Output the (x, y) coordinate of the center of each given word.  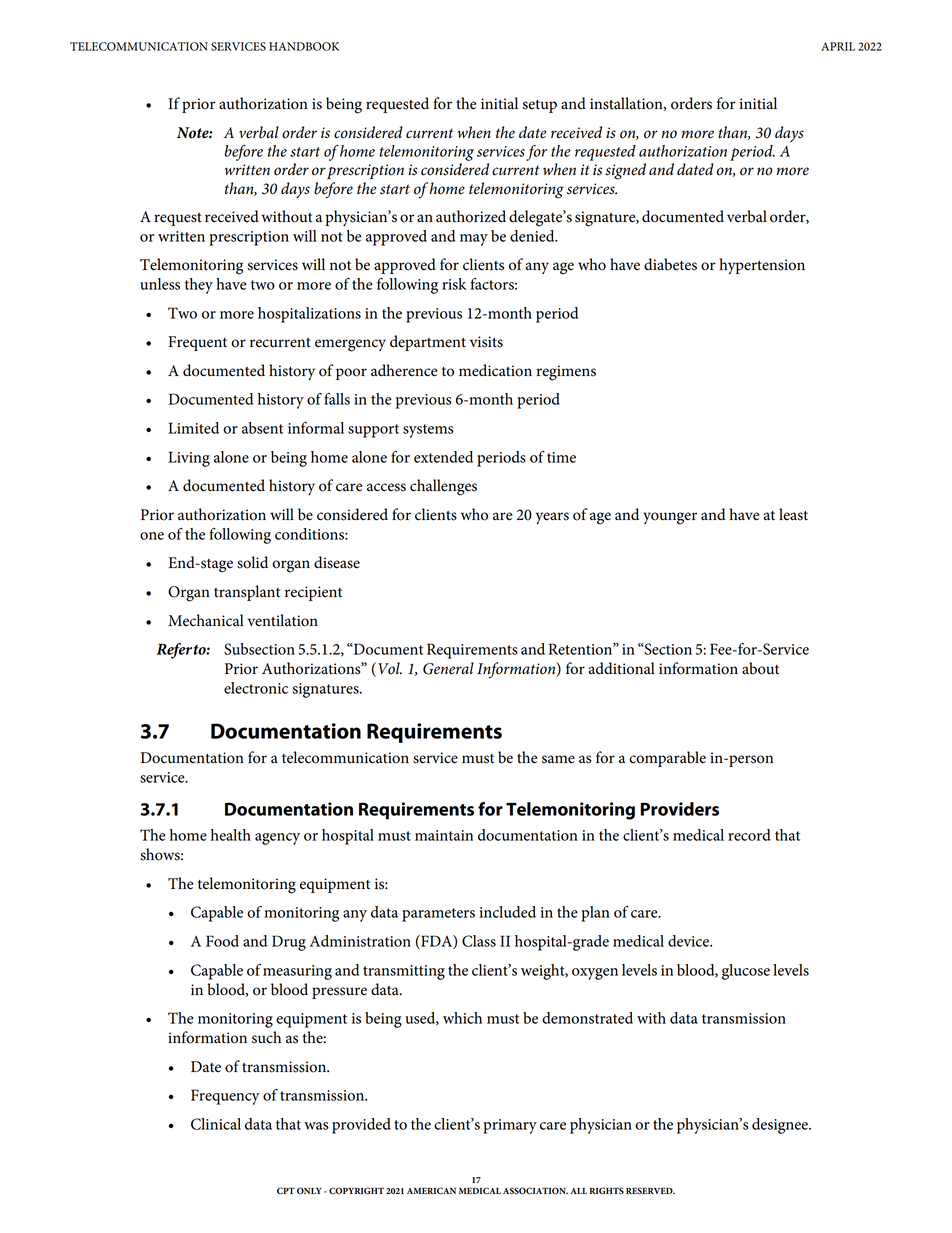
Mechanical (206, 620)
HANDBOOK (304, 46)
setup (539, 106)
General (448, 668)
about (760, 668)
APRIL (838, 46)
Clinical (216, 1124)
